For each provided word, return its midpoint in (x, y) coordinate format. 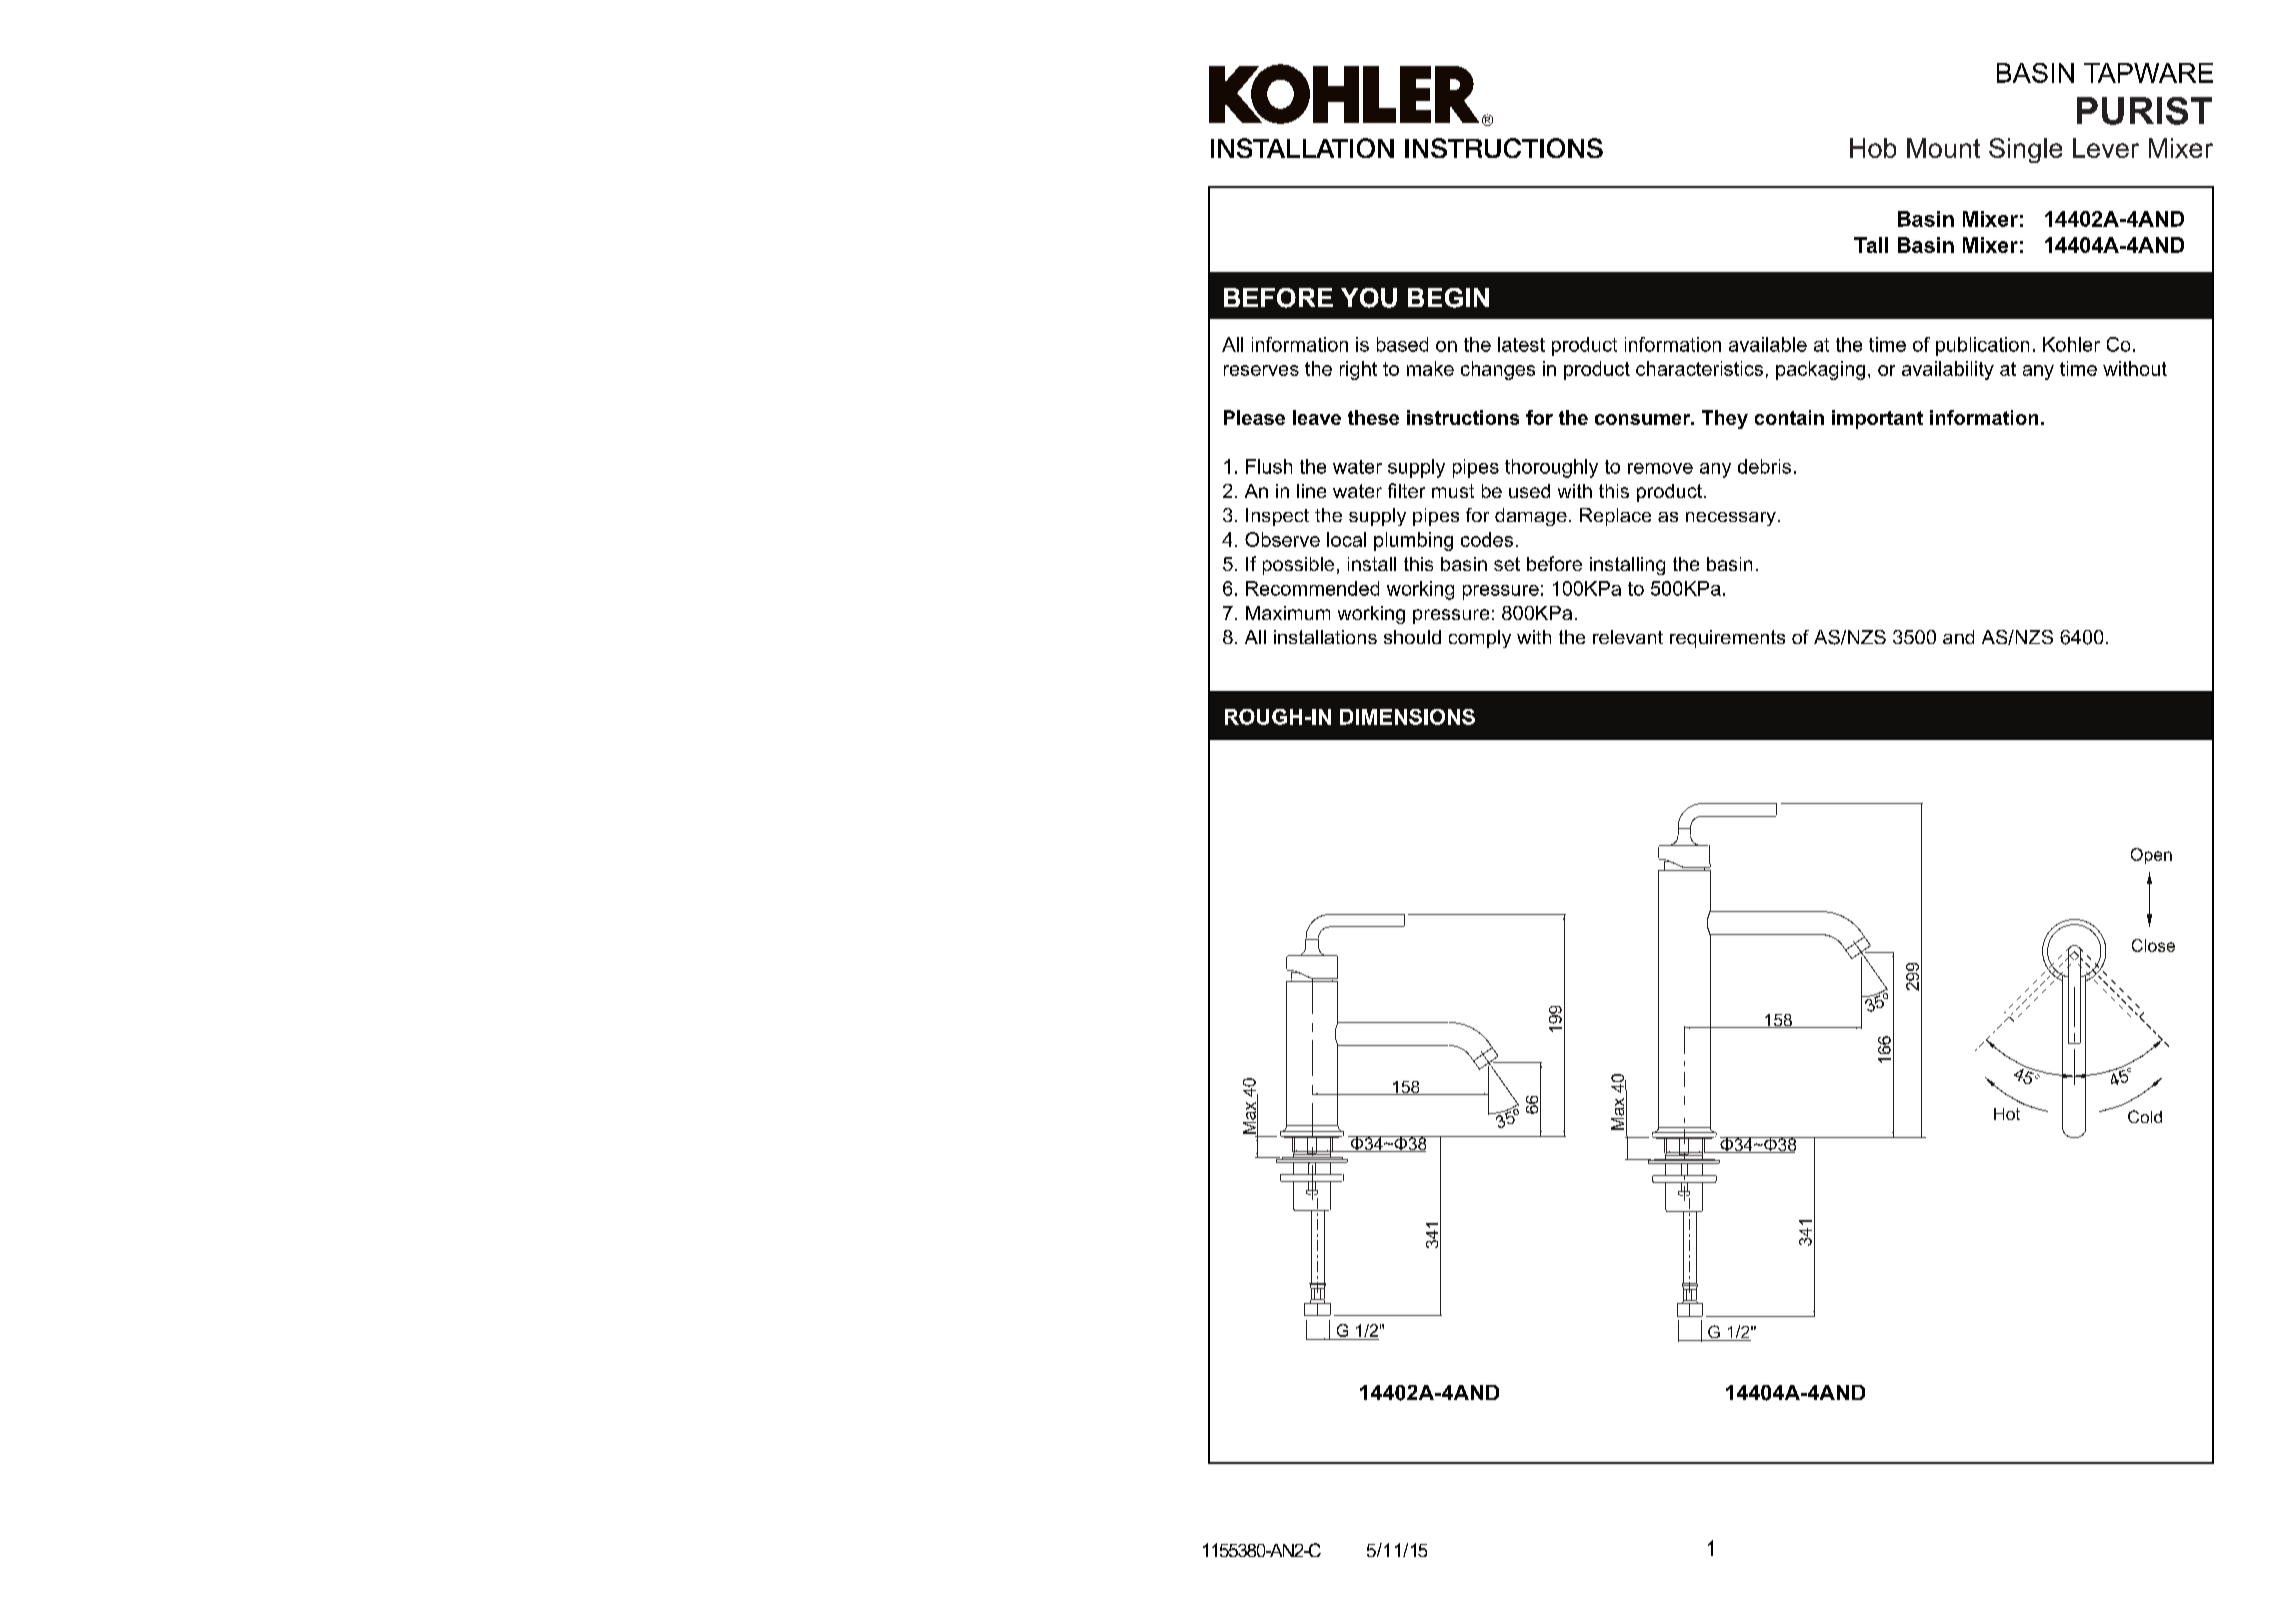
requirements (1727, 639)
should (1412, 637)
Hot (2007, 1114)
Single (2025, 150)
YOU (1369, 298)
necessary (1731, 519)
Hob (1873, 148)
